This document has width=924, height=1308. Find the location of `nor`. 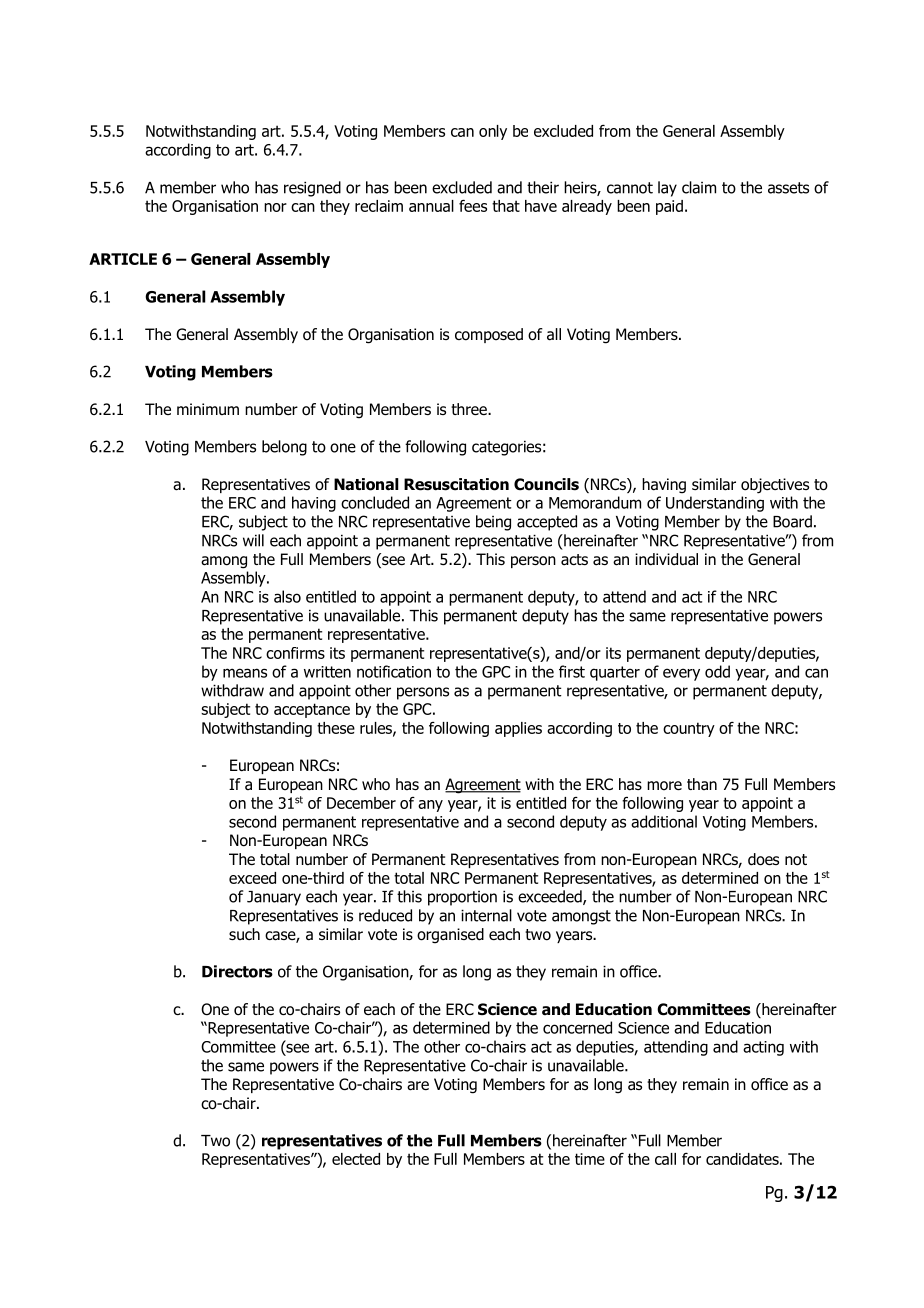

nor is located at coordinates (275, 207).
